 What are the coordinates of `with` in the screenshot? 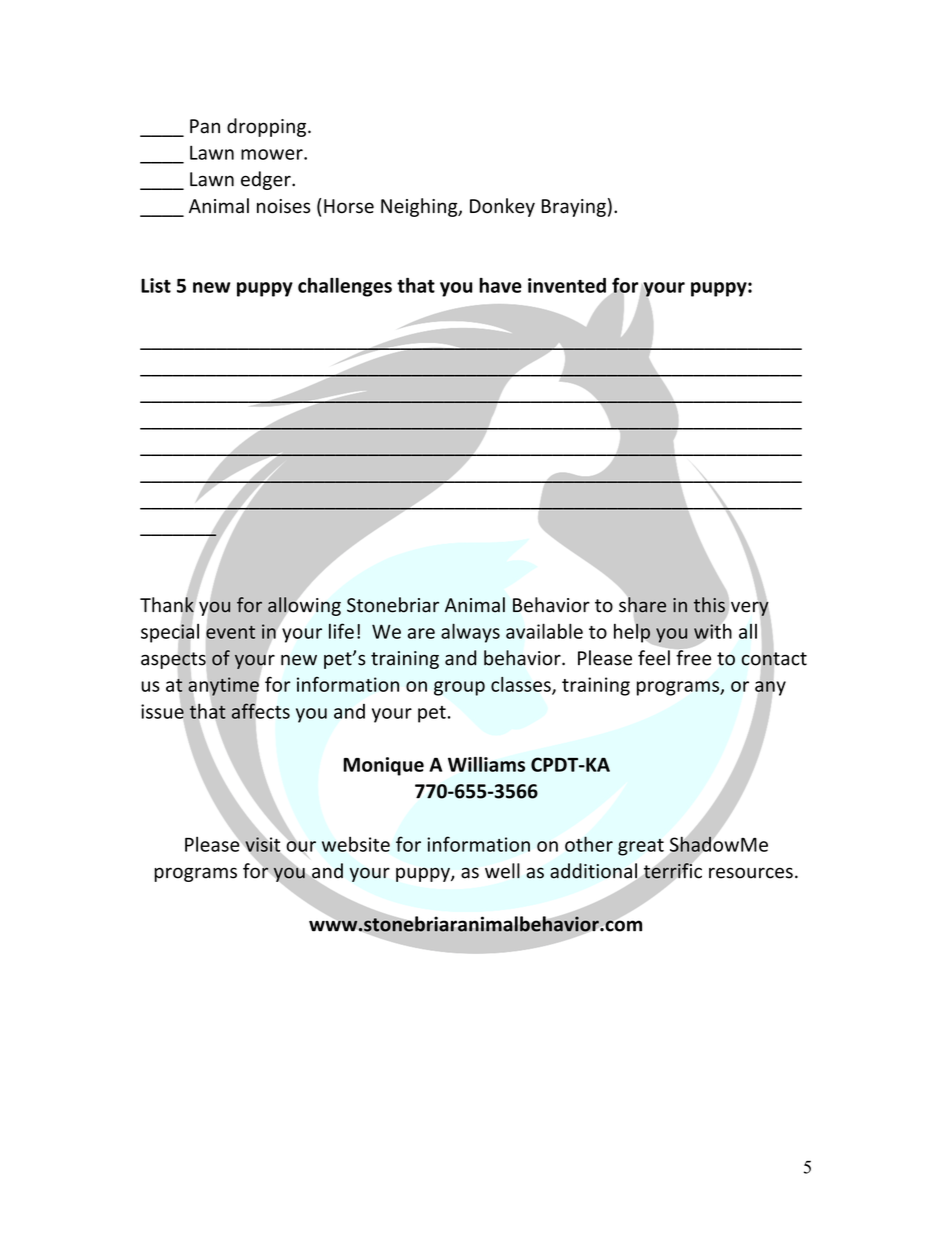 It's located at (712, 631).
